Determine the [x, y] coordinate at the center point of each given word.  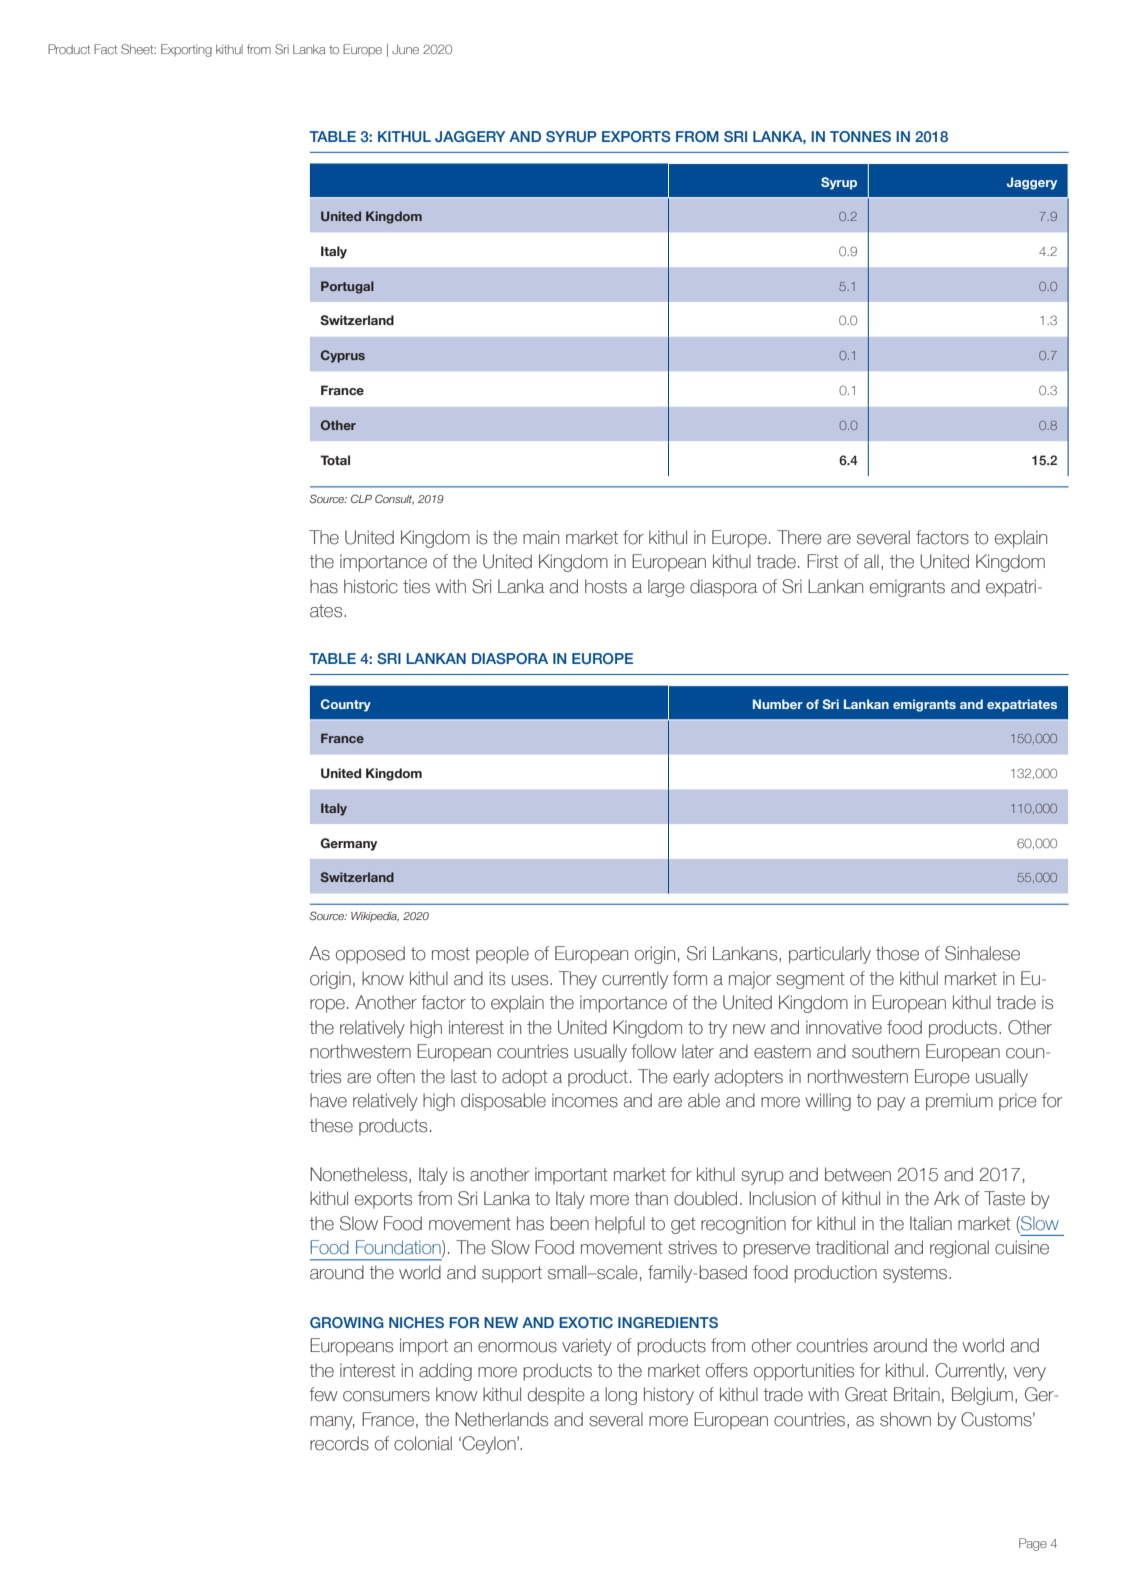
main [541, 537]
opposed [370, 955]
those [897, 953]
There [799, 537]
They [578, 980]
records [339, 1443]
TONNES [860, 136]
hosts [606, 586]
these [331, 1125]
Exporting [186, 50]
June [405, 49]
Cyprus [343, 356]
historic [371, 586]
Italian [931, 1223]
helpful [620, 1225]
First [823, 561]
